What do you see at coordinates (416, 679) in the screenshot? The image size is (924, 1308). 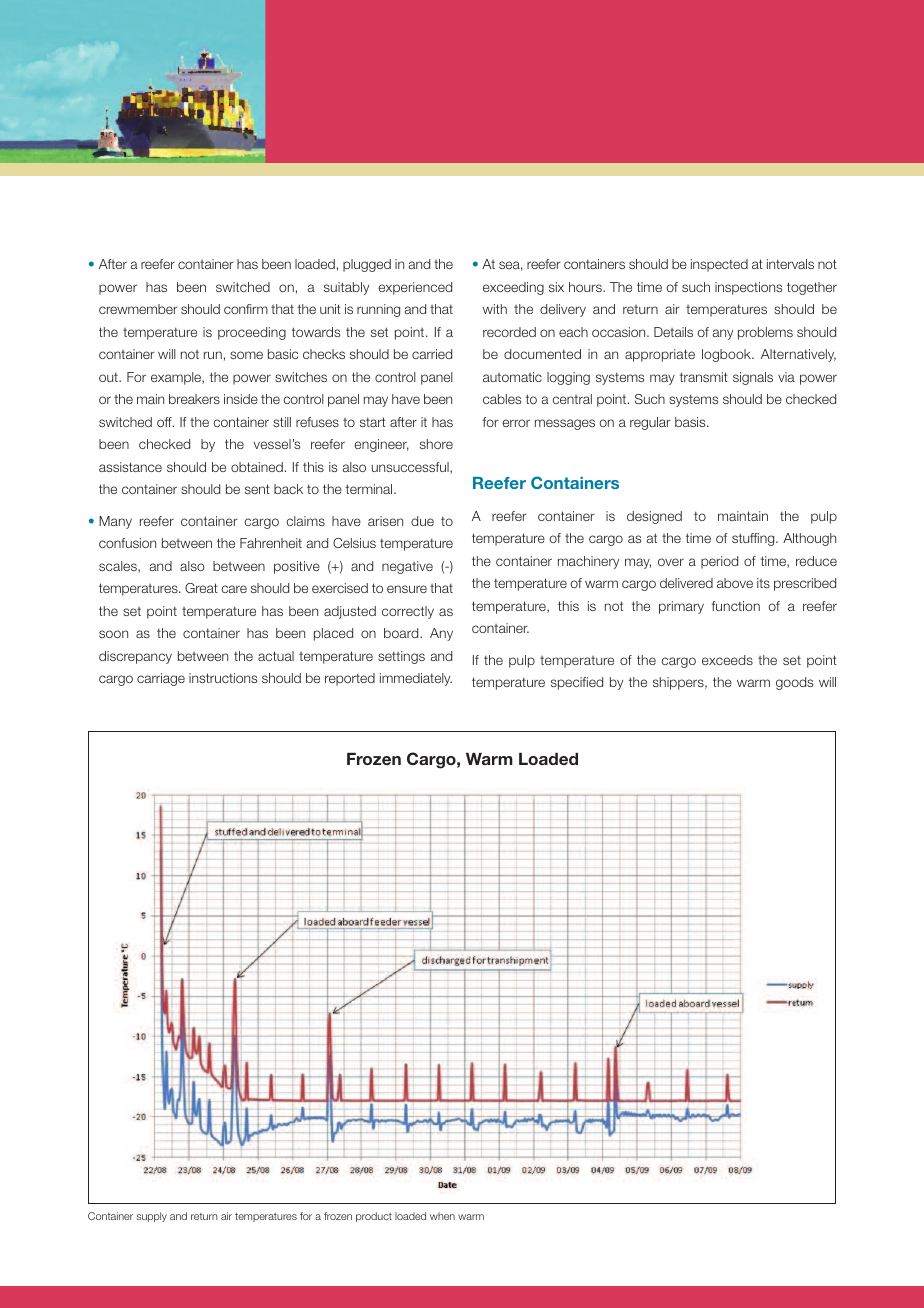 I see `immediately` at bounding box center [416, 679].
